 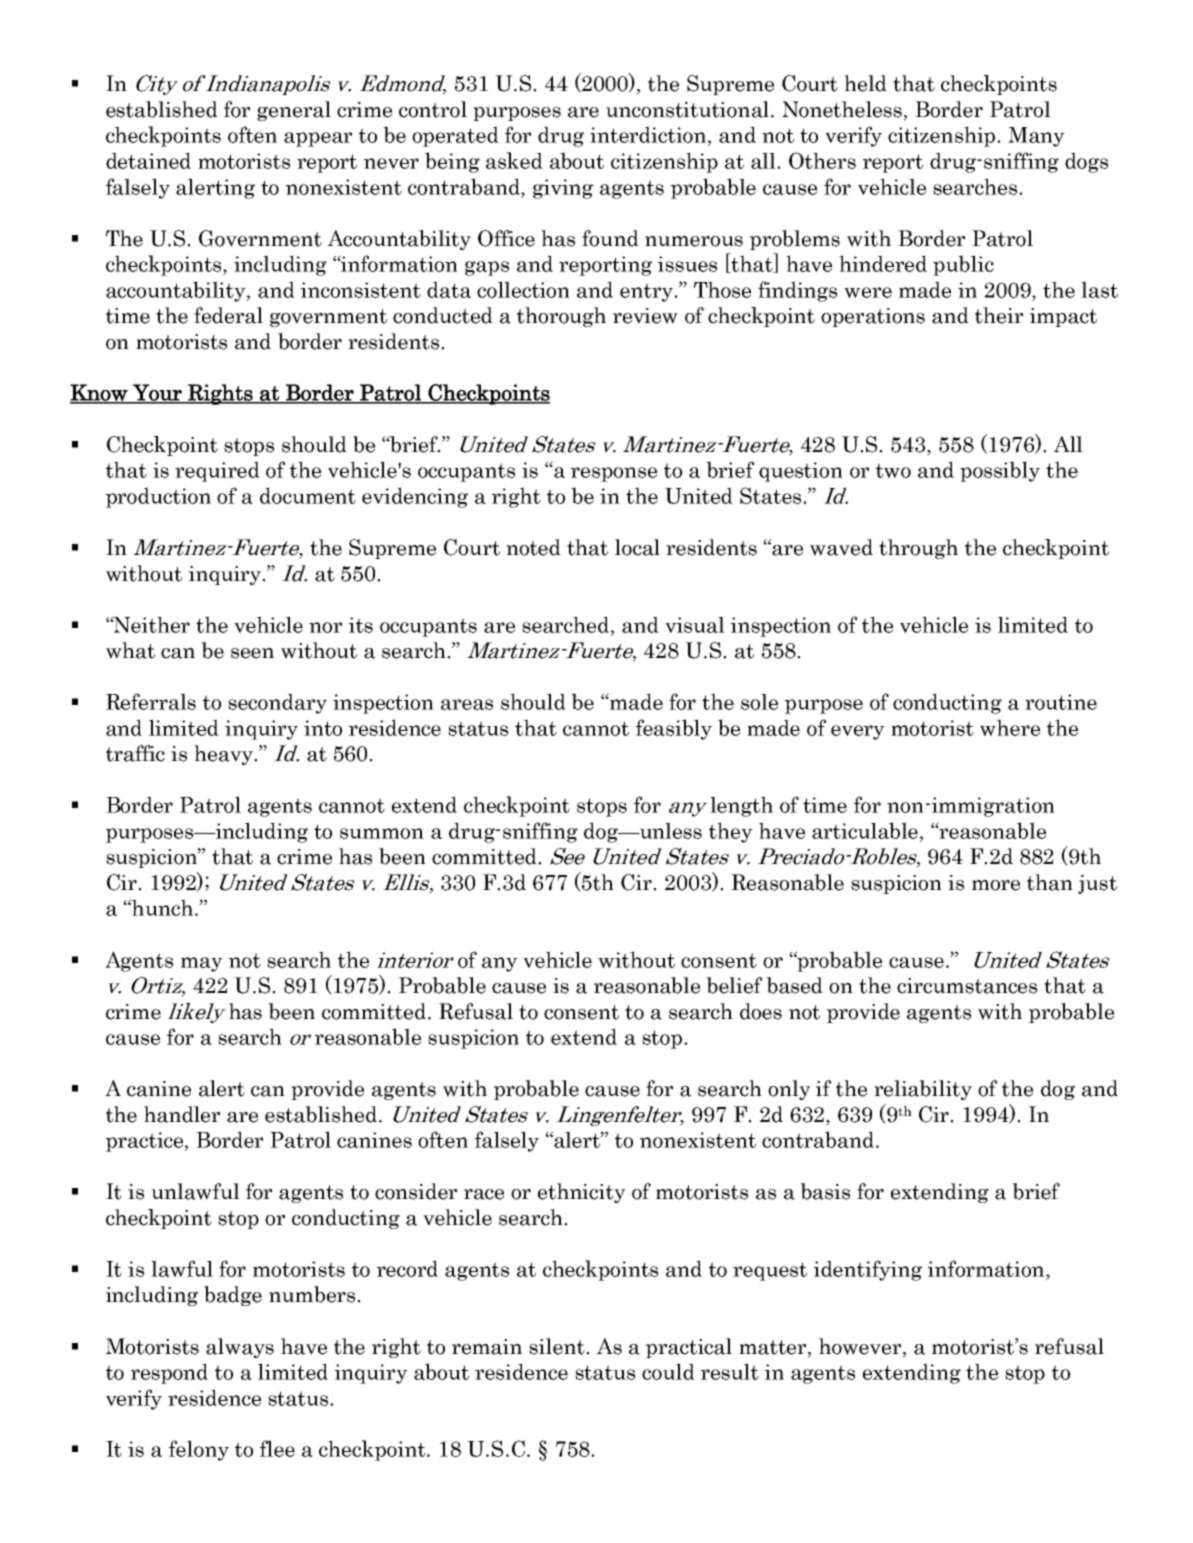 I want to click on could, so click(x=668, y=1371).
